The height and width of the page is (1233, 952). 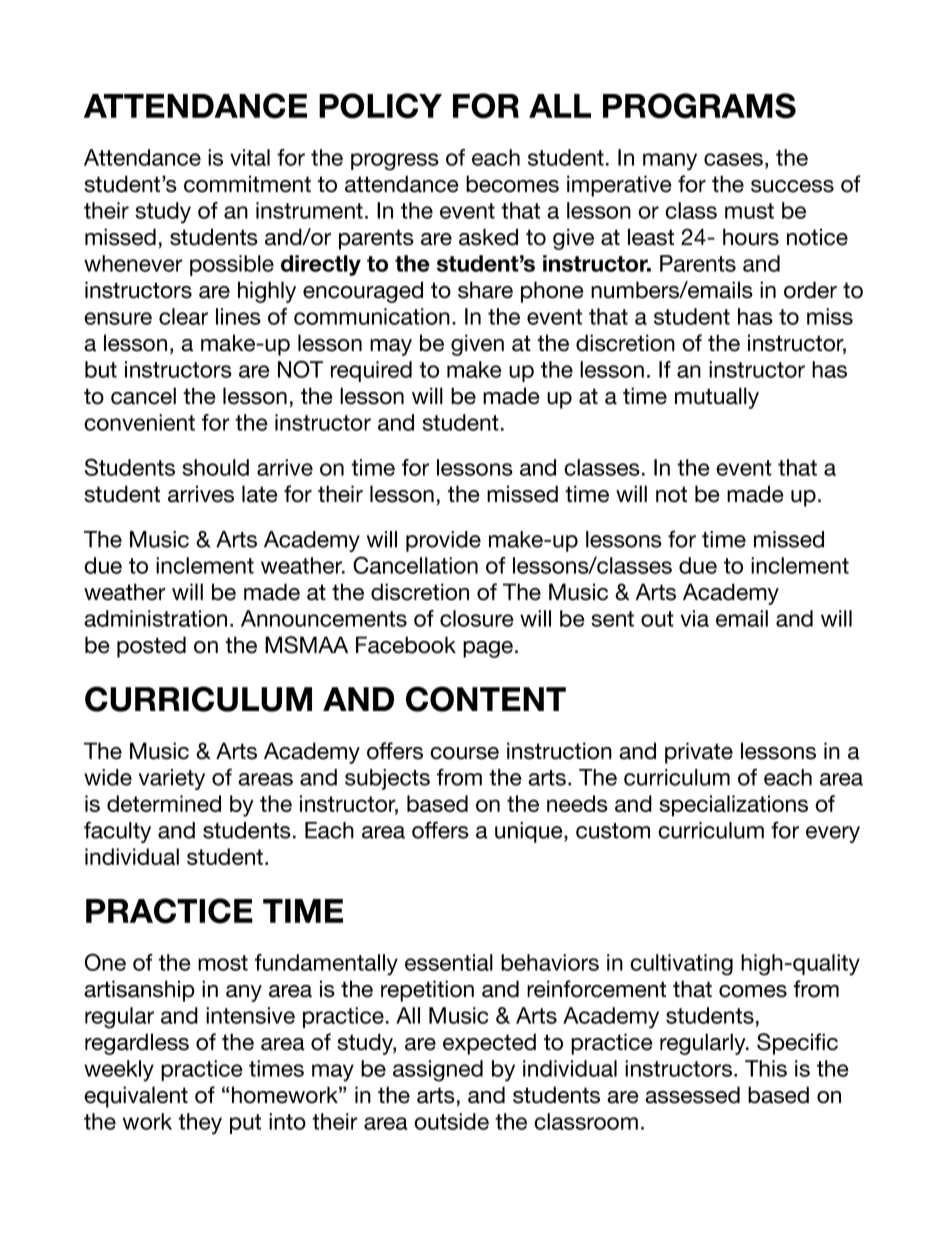 I want to click on CONTENT, so click(x=486, y=699).
